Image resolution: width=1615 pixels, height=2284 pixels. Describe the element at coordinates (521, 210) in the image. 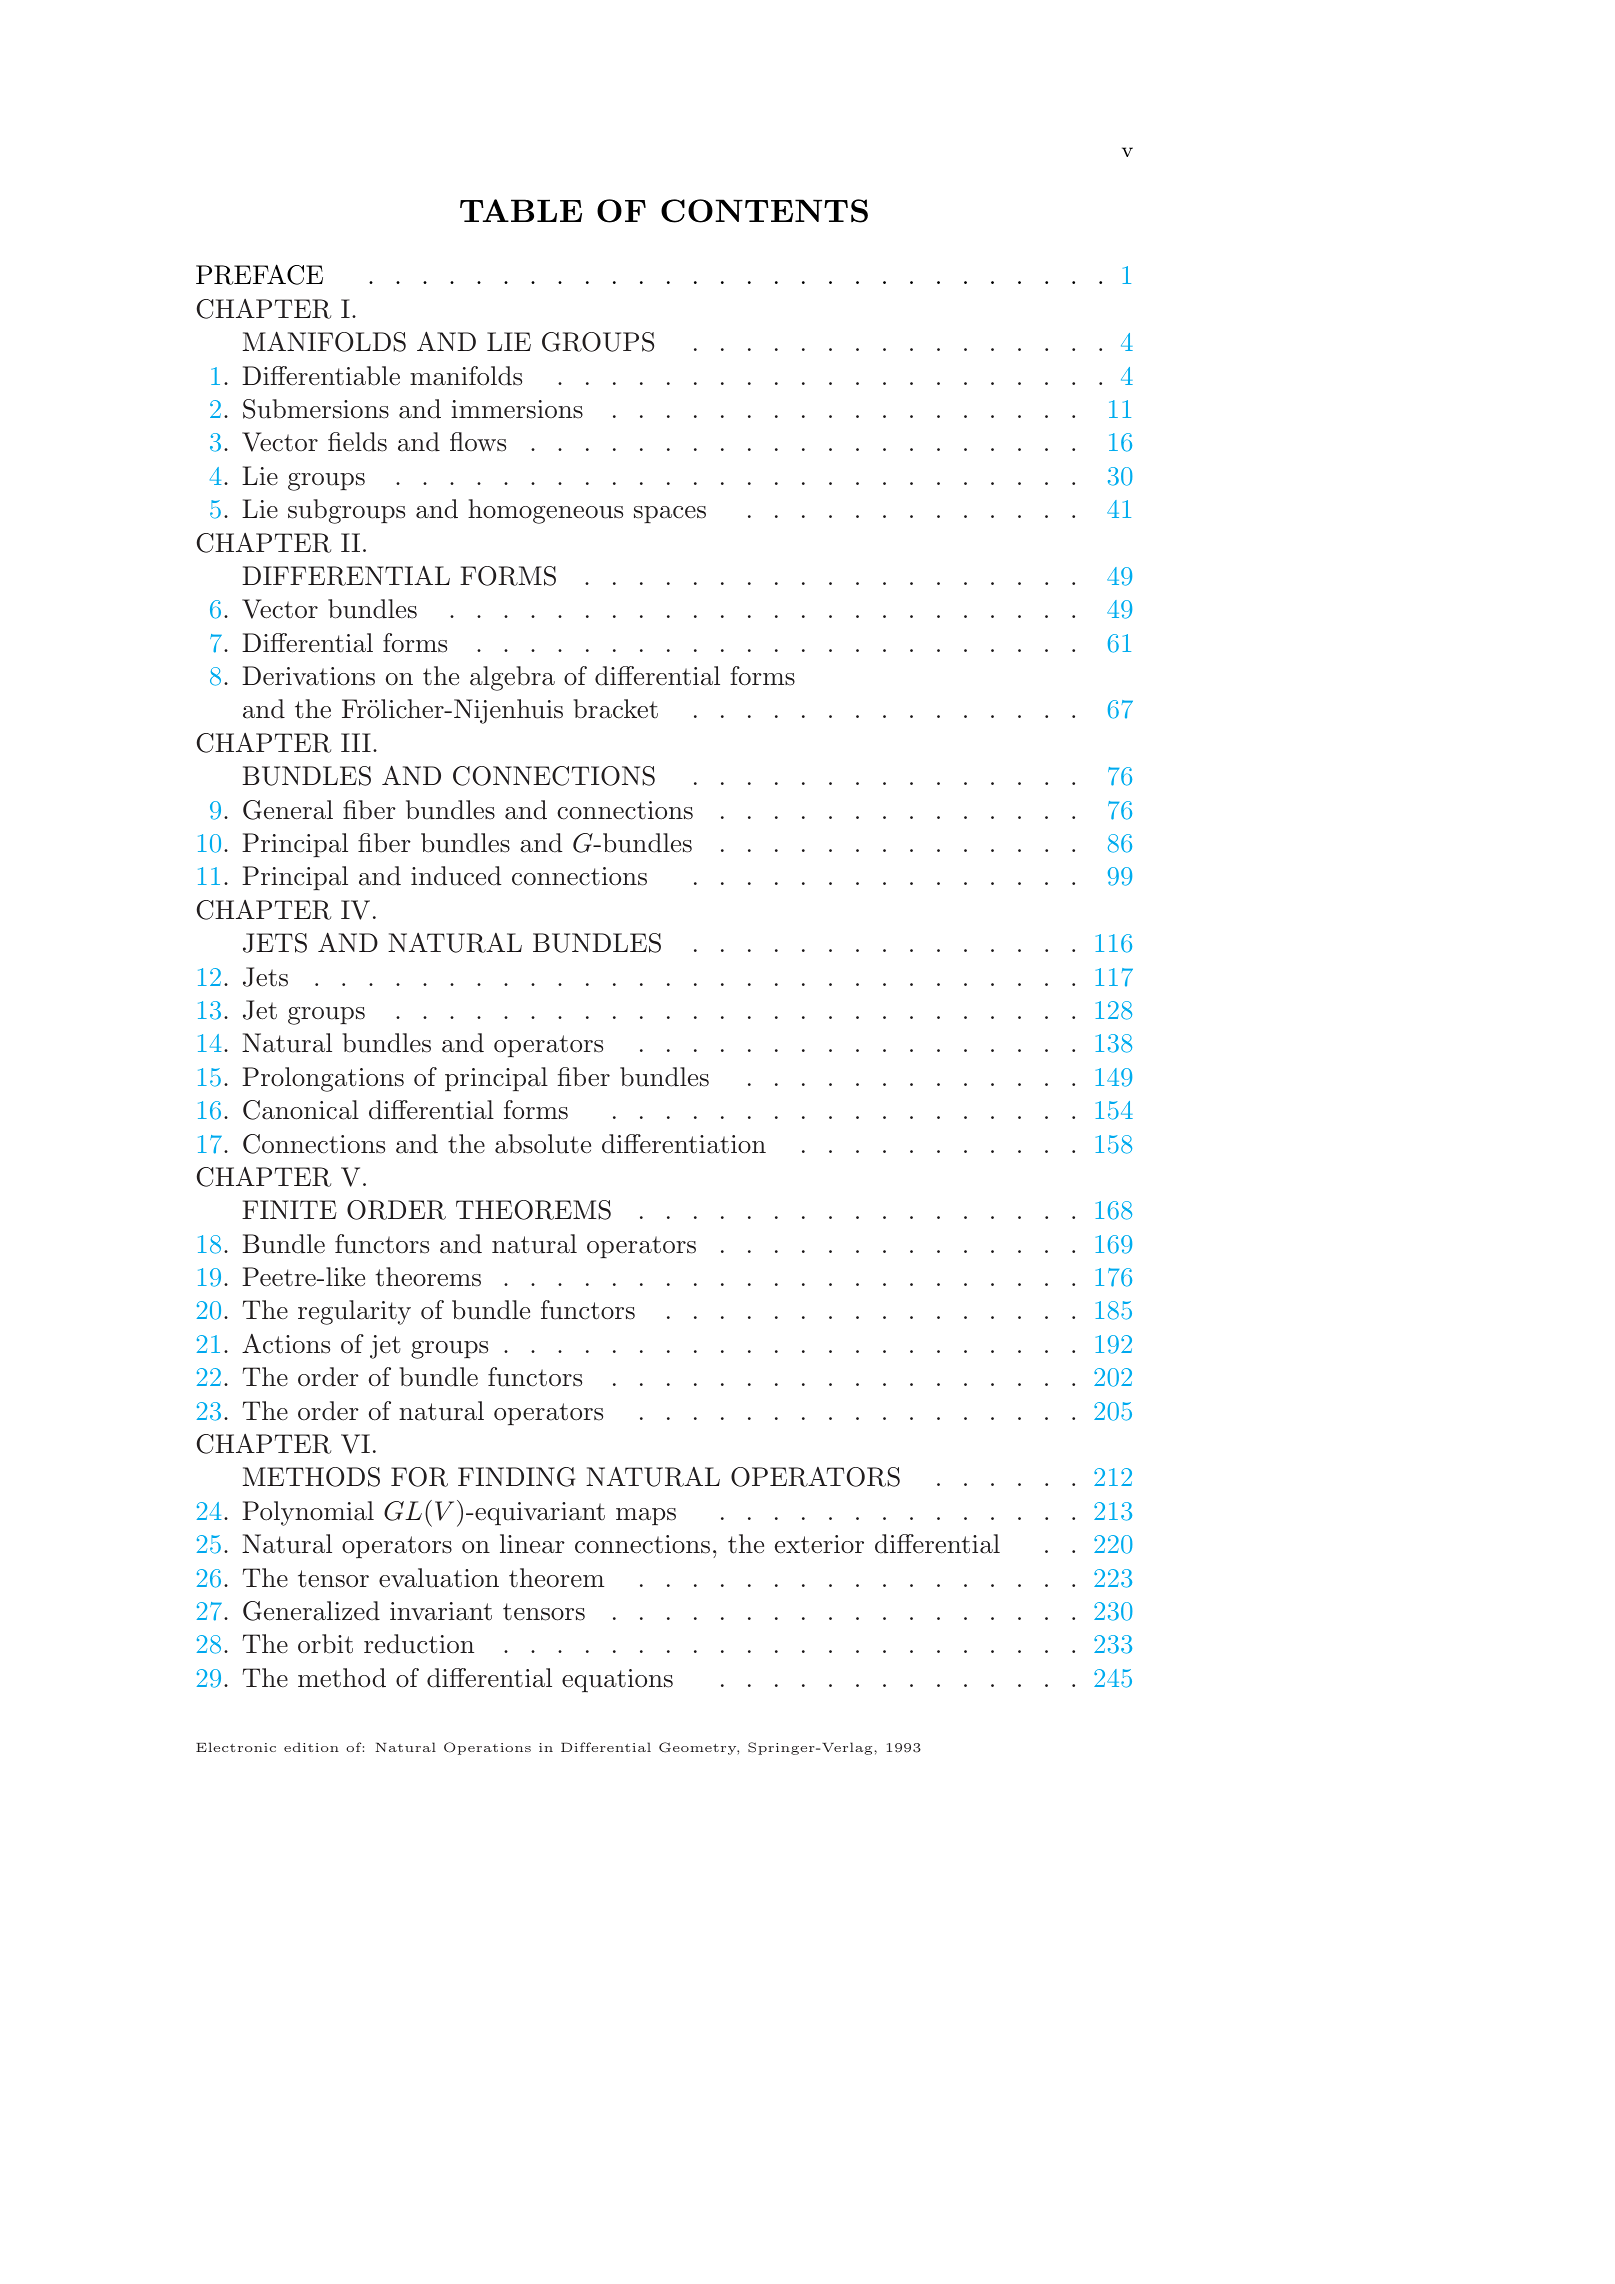

I see `TABLE` at that location.
